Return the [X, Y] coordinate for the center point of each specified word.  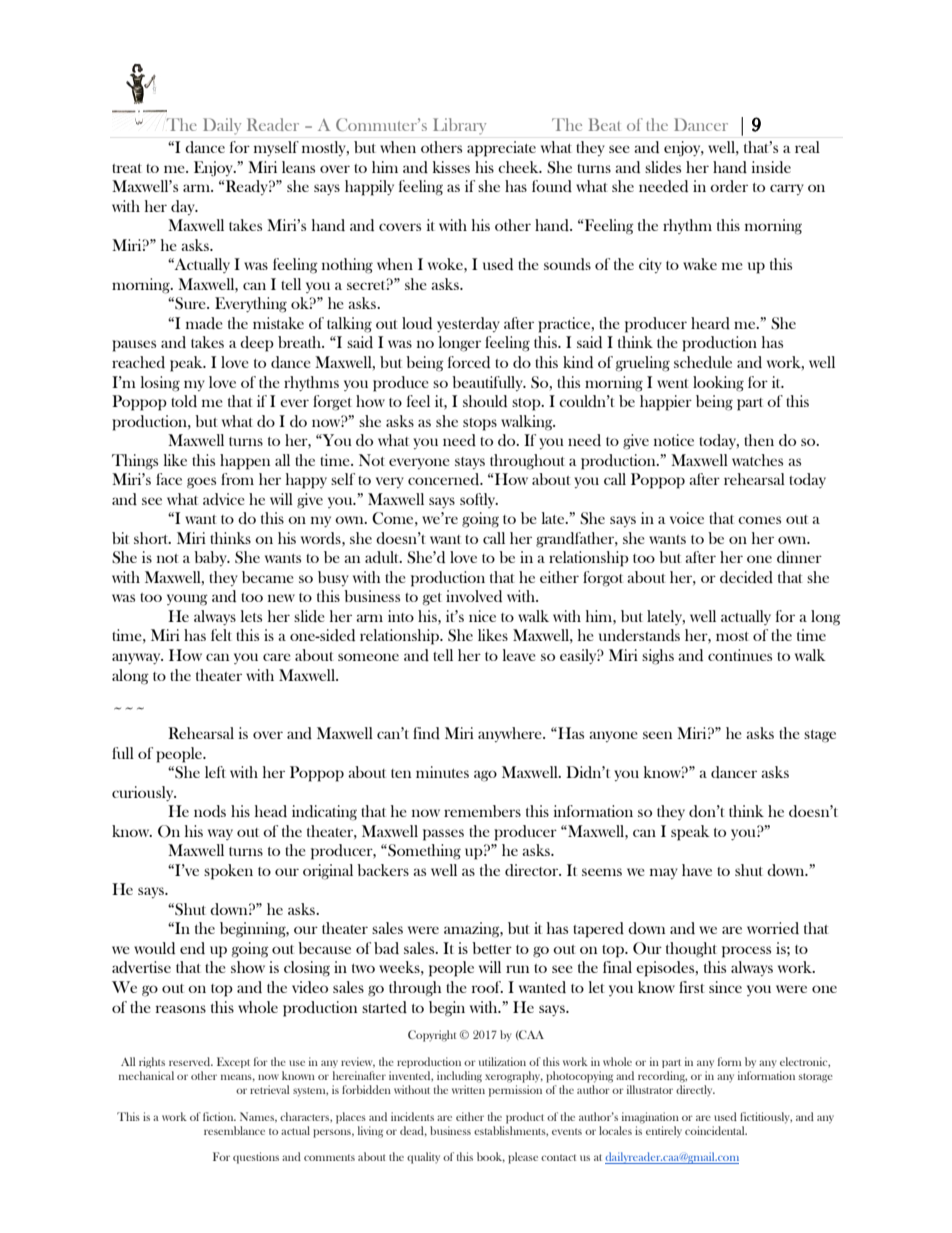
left [215, 772]
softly [479, 500]
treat [127, 168]
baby [211, 558]
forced [469, 362]
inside [771, 167]
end [192, 948]
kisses [451, 167]
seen [657, 735]
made [204, 323]
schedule [703, 362]
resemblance [234, 1130]
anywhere [511, 734]
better [492, 948]
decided [746, 577]
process [746, 952]
